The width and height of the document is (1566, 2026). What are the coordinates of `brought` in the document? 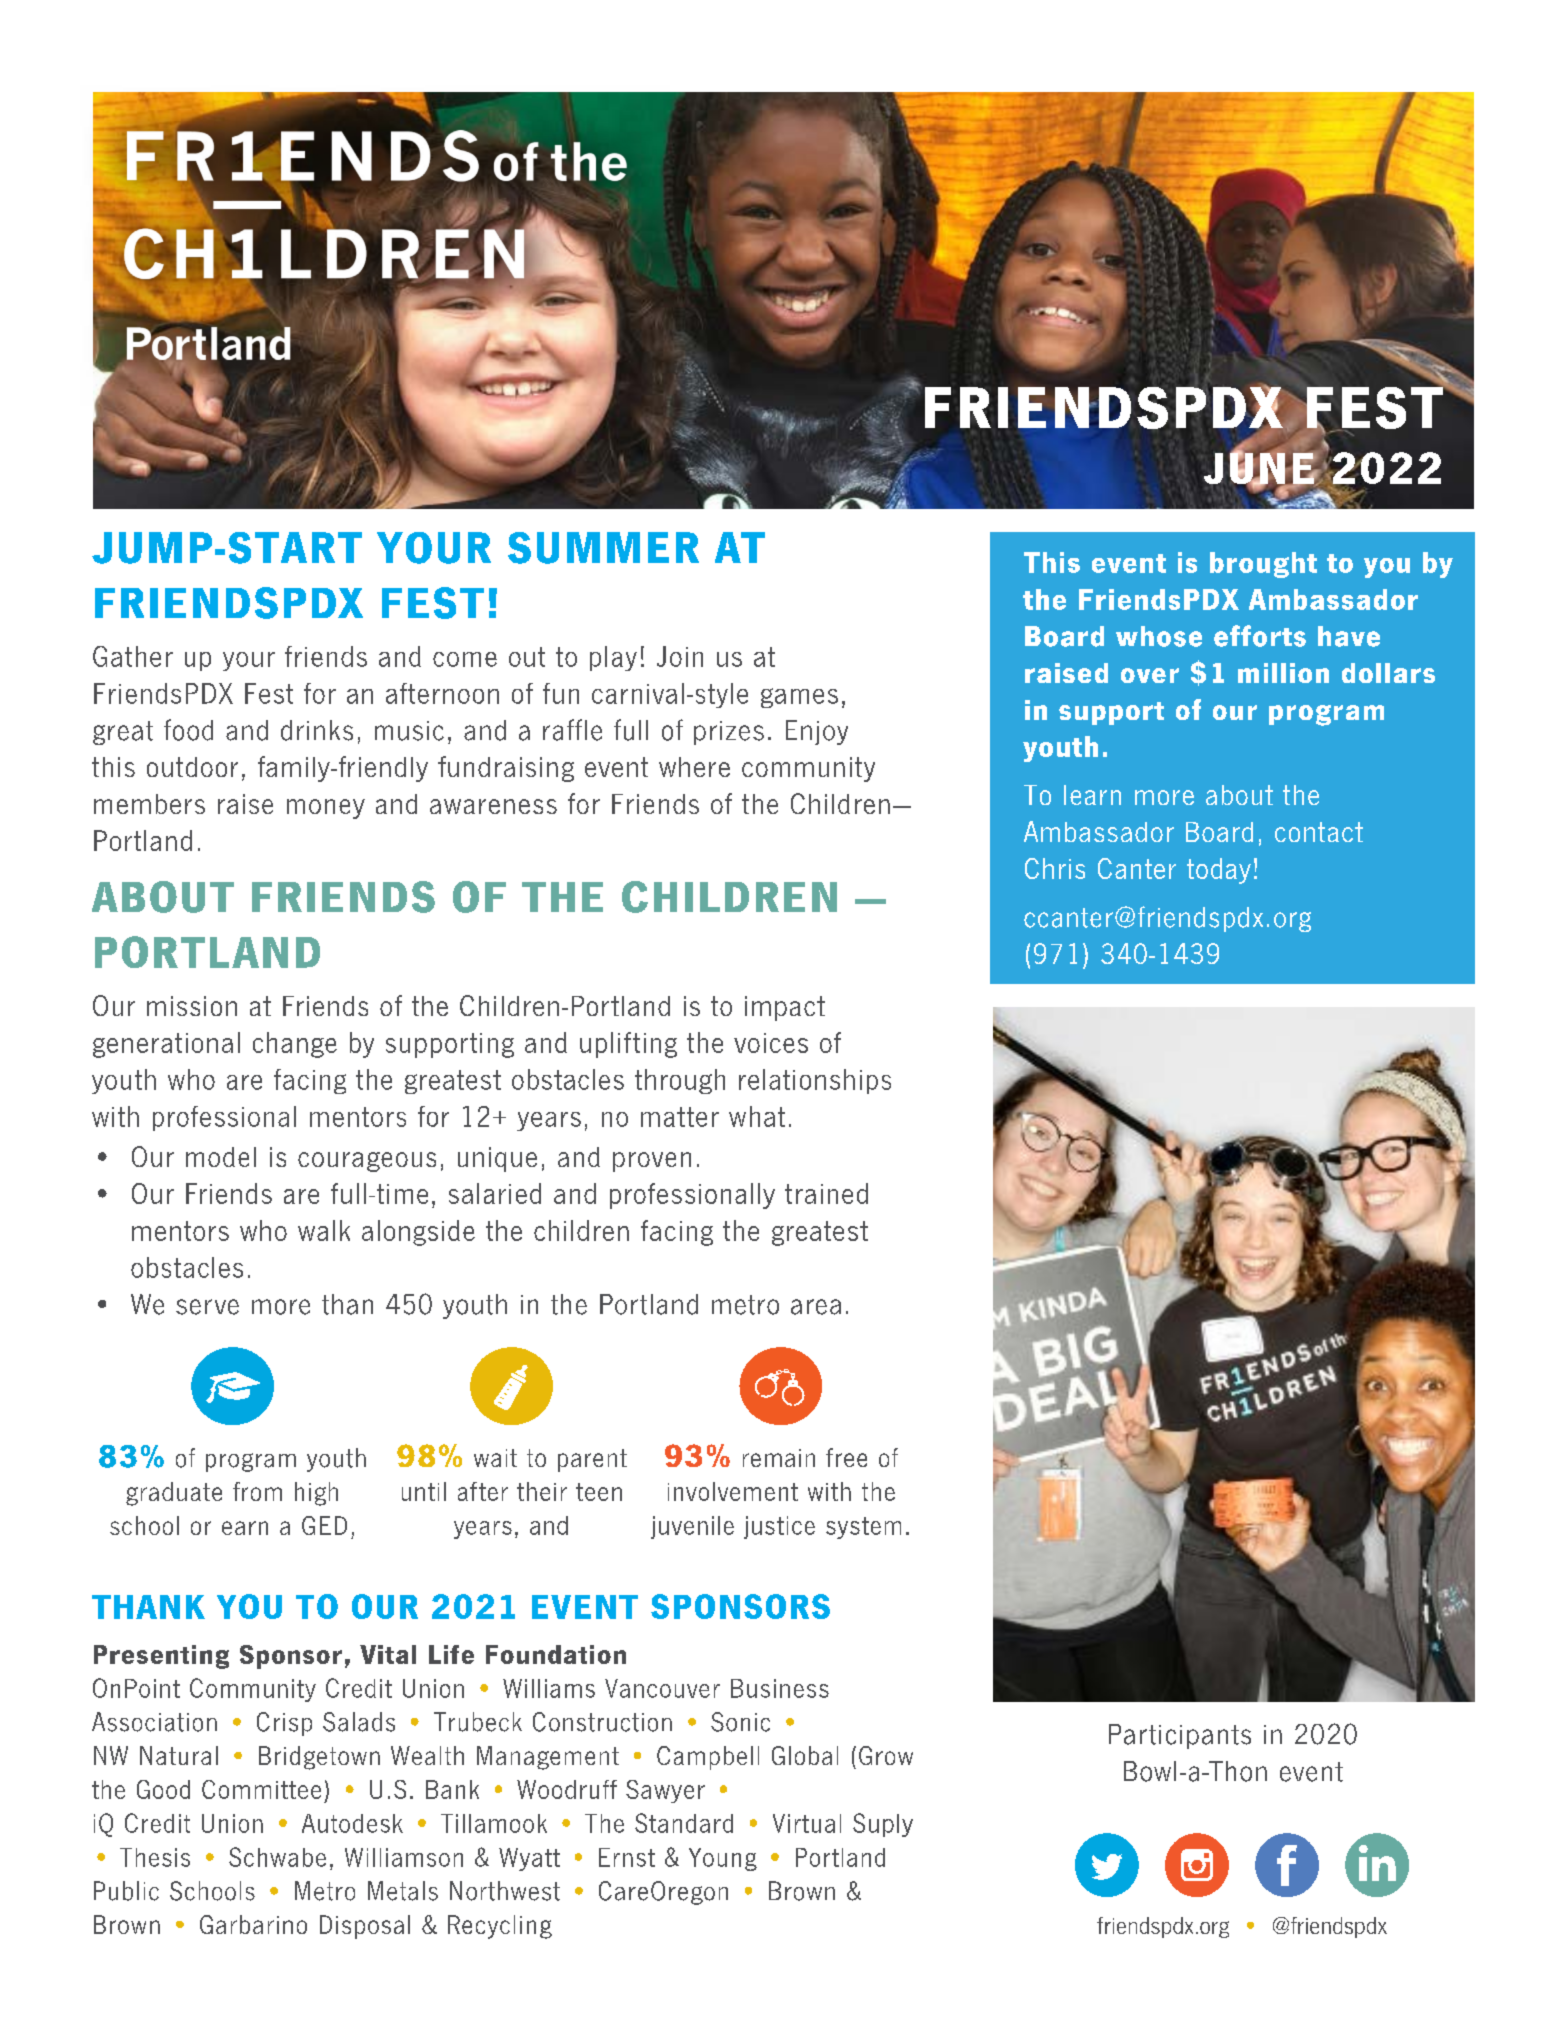 It's located at (1263, 565).
